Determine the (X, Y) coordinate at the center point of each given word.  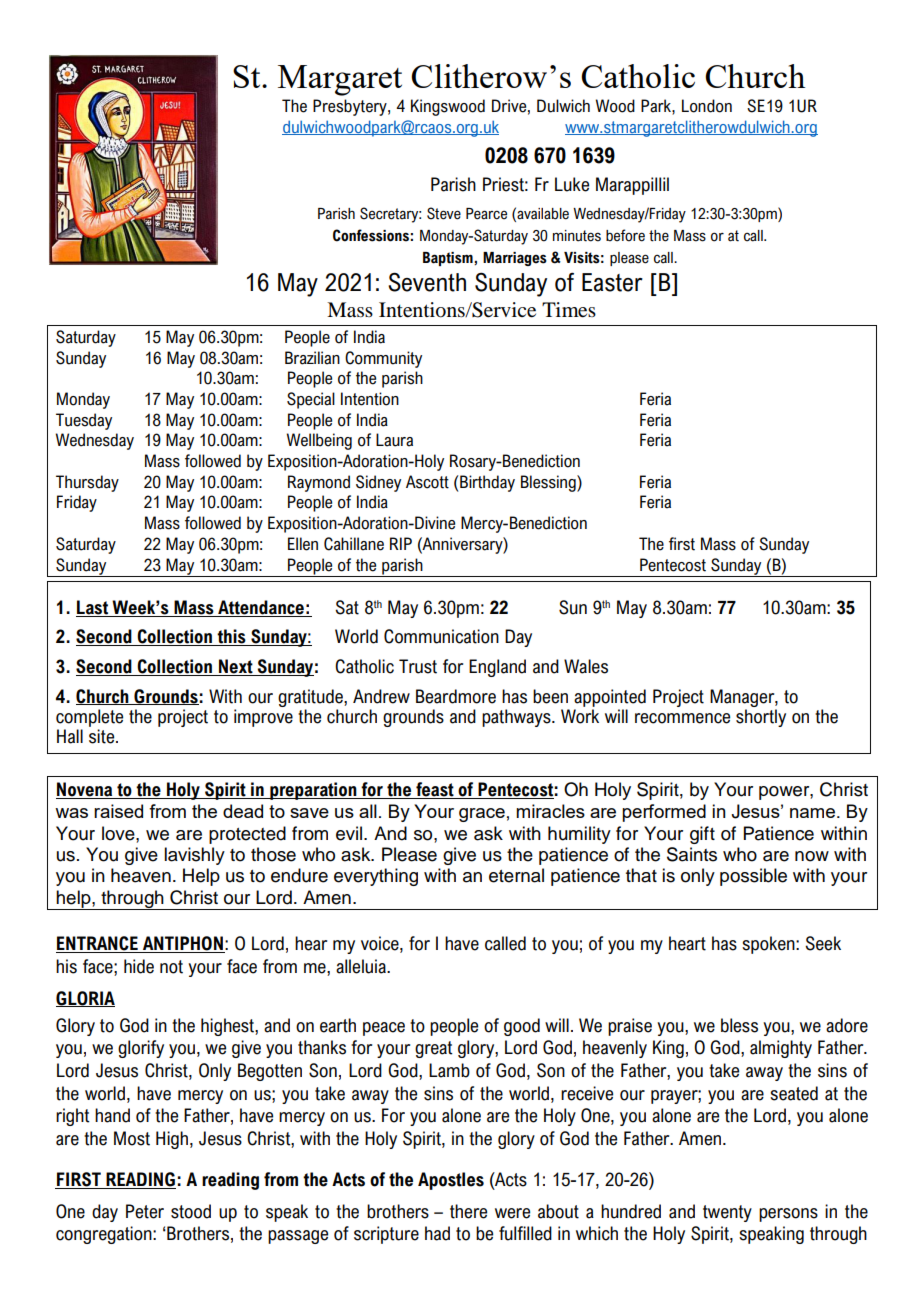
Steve (444, 213)
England (497, 668)
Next (236, 667)
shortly (761, 718)
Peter (145, 1211)
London (707, 106)
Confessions (371, 235)
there (468, 1211)
